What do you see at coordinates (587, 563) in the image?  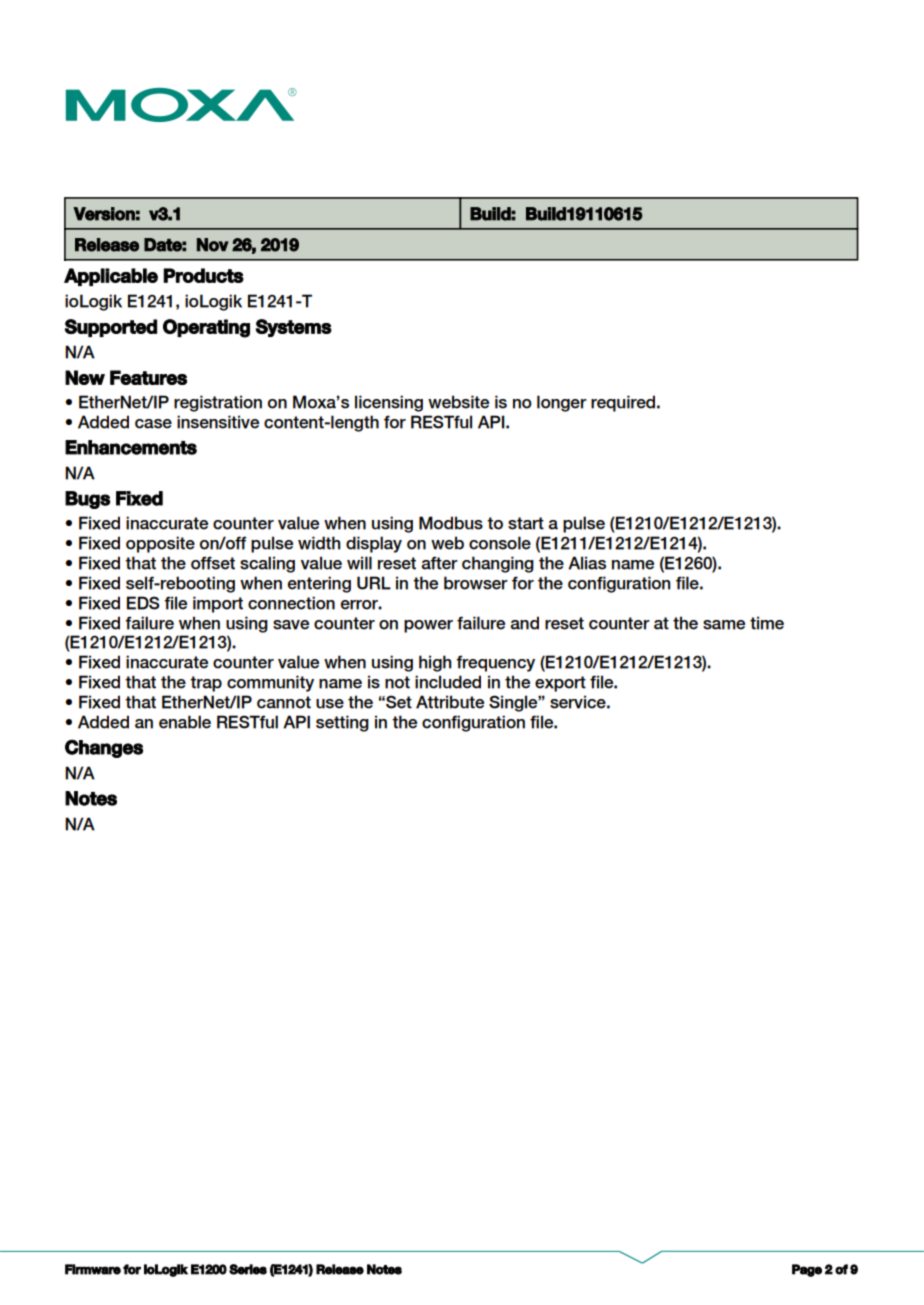 I see `Alias` at bounding box center [587, 563].
